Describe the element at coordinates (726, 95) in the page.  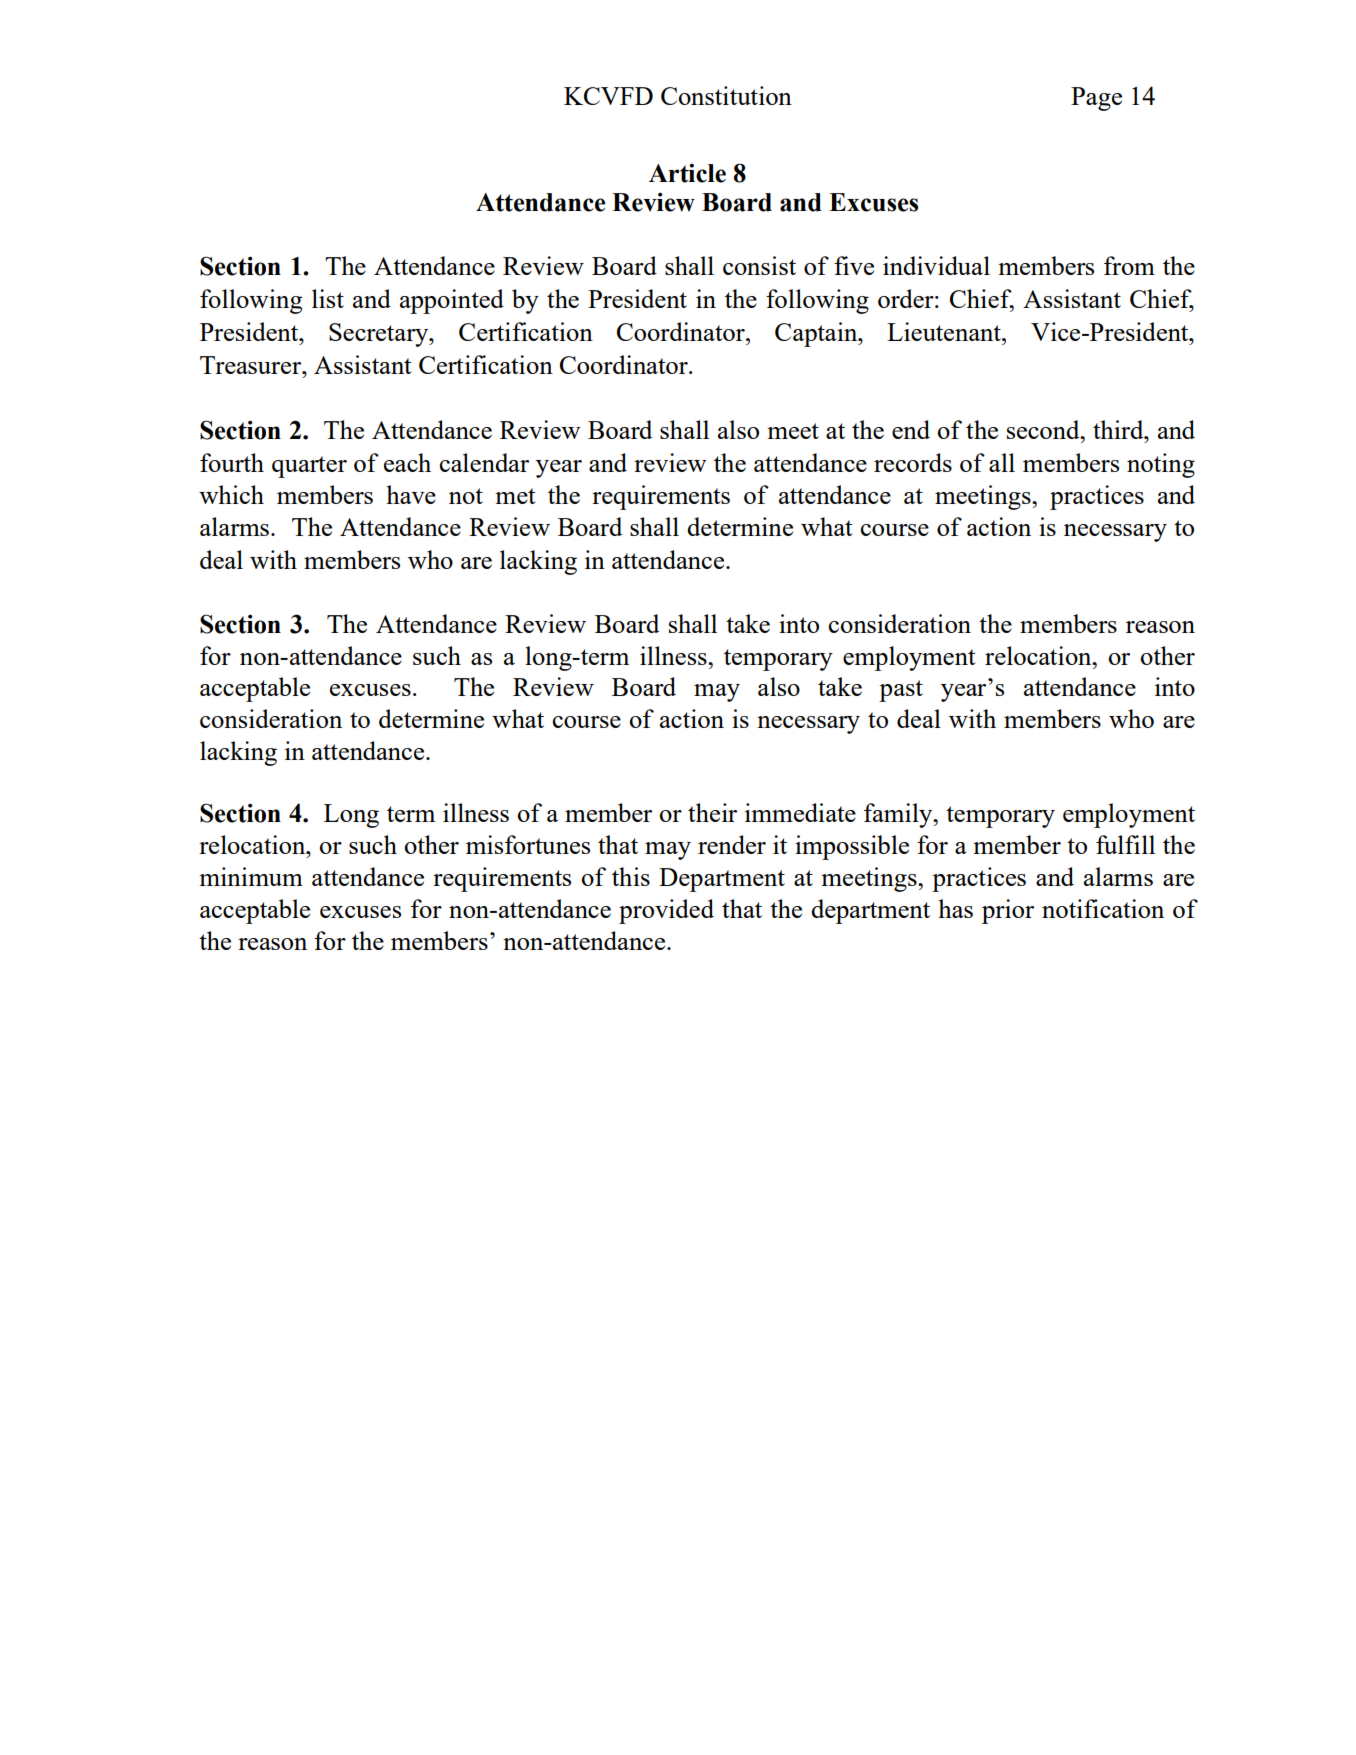
I see `Constitution` at that location.
